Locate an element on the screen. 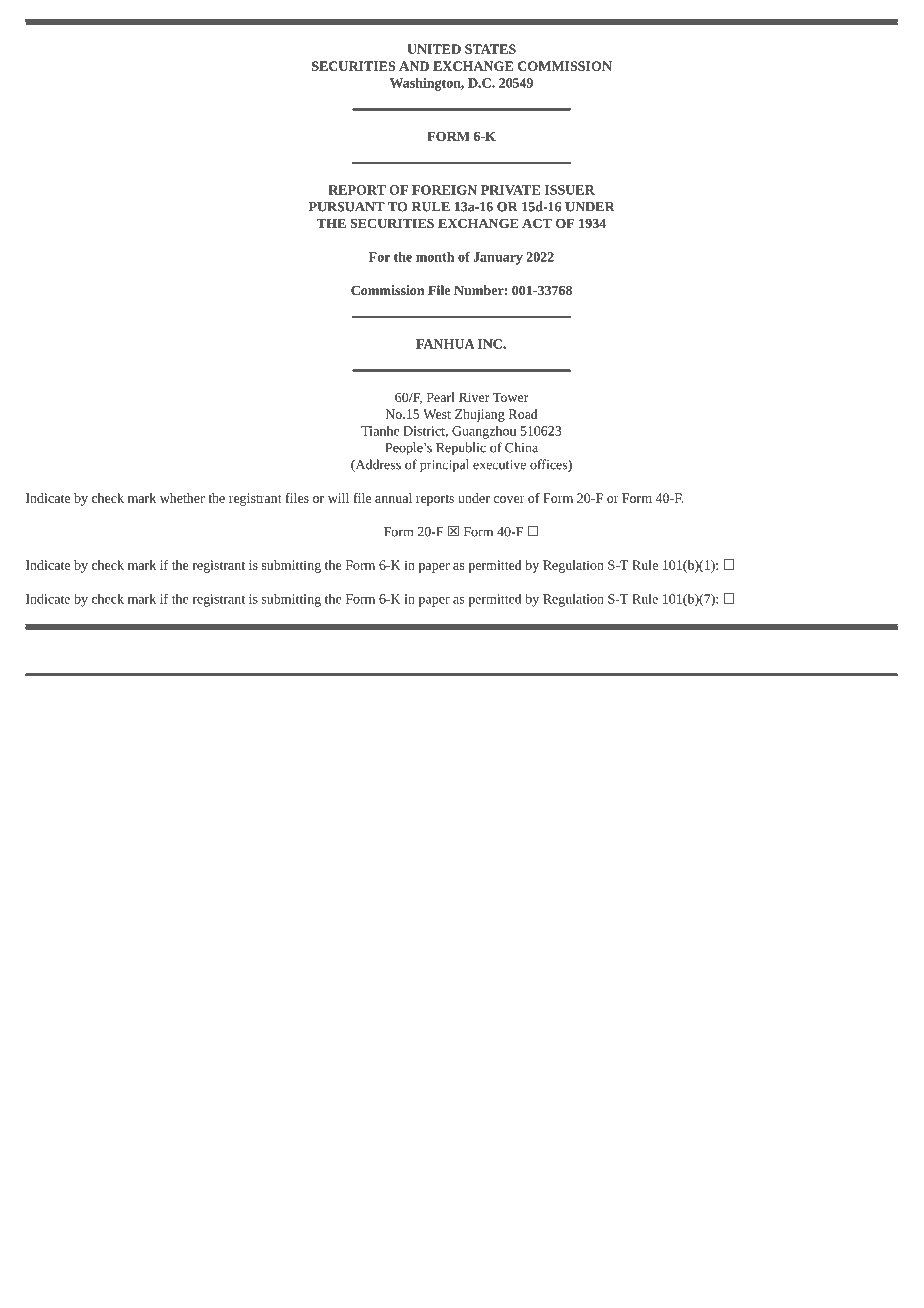 Image resolution: width=924 pixels, height=1308 pixels. STATES is located at coordinates (490, 49).
